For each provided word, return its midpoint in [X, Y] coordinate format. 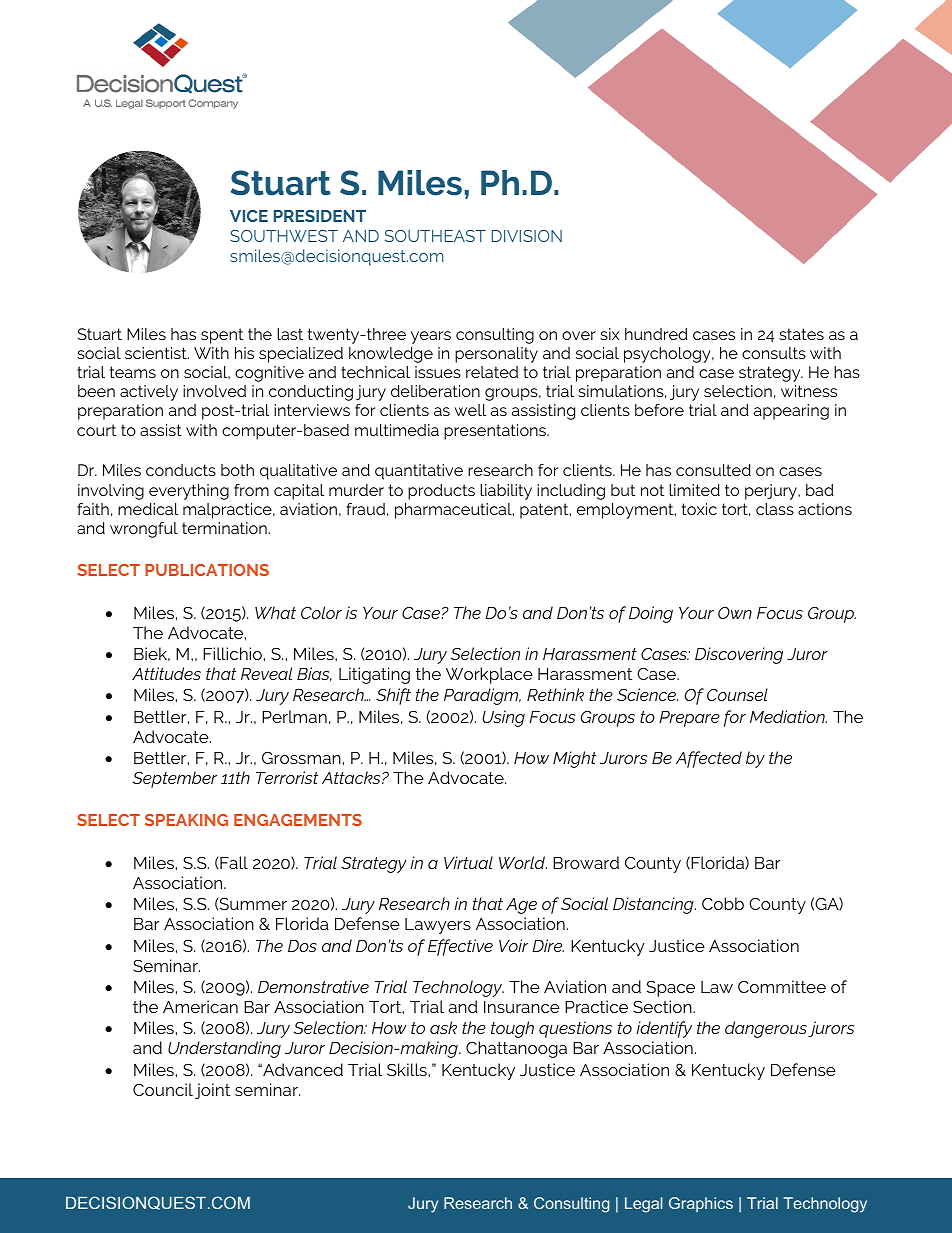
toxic [699, 509]
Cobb [723, 903]
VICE [249, 216]
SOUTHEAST [435, 236]
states [801, 334]
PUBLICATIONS [207, 570]
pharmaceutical [454, 511]
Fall [234, 862]
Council [163, 1089]
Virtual [468, 862]
